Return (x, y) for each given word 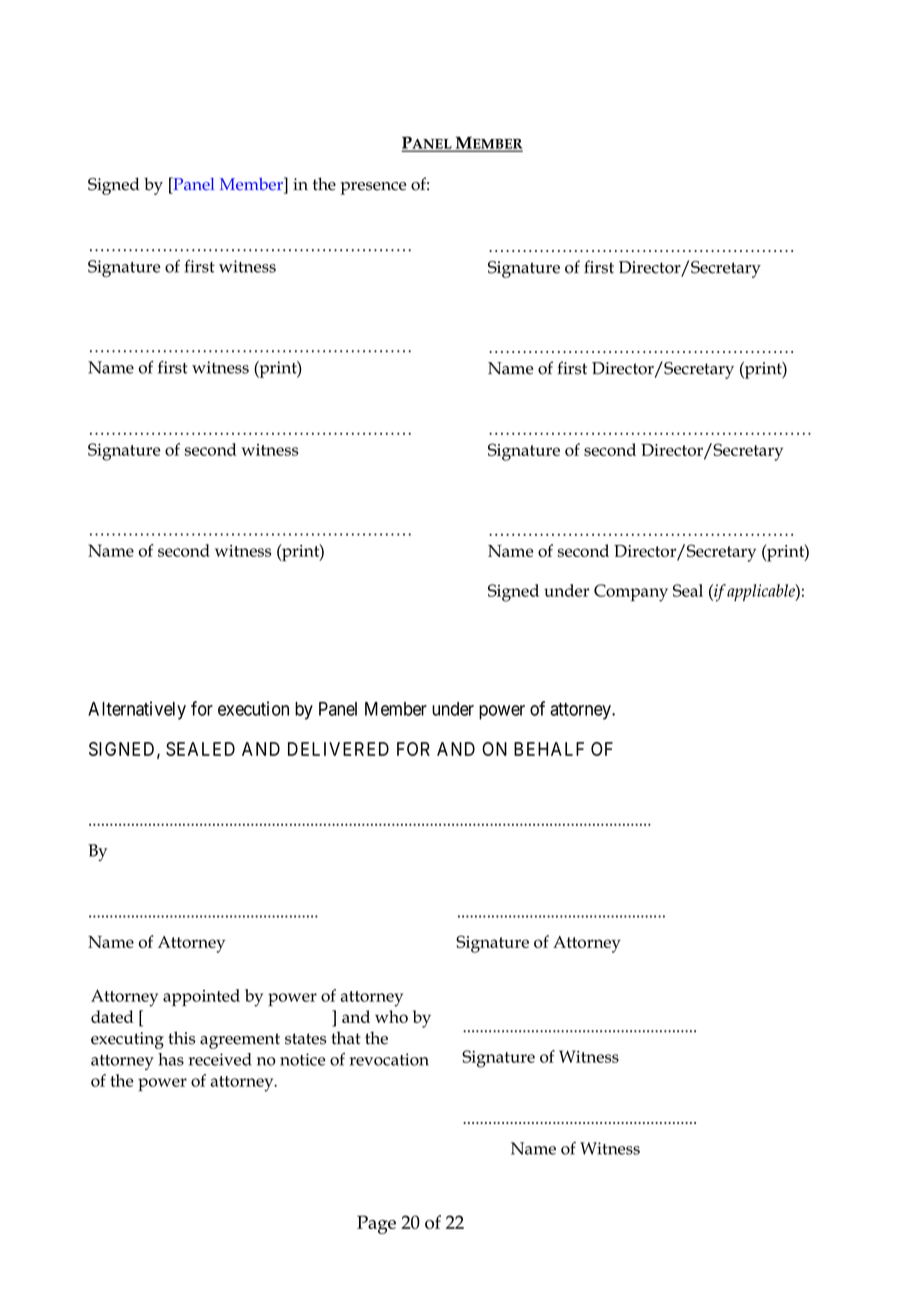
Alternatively (137, 710)
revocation (389, 1059)
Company (631, 593)
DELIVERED (338, 749)
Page (376, 1224)
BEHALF (549, 749)
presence (373, 188)
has (171, 1059)
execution (253, 708)
